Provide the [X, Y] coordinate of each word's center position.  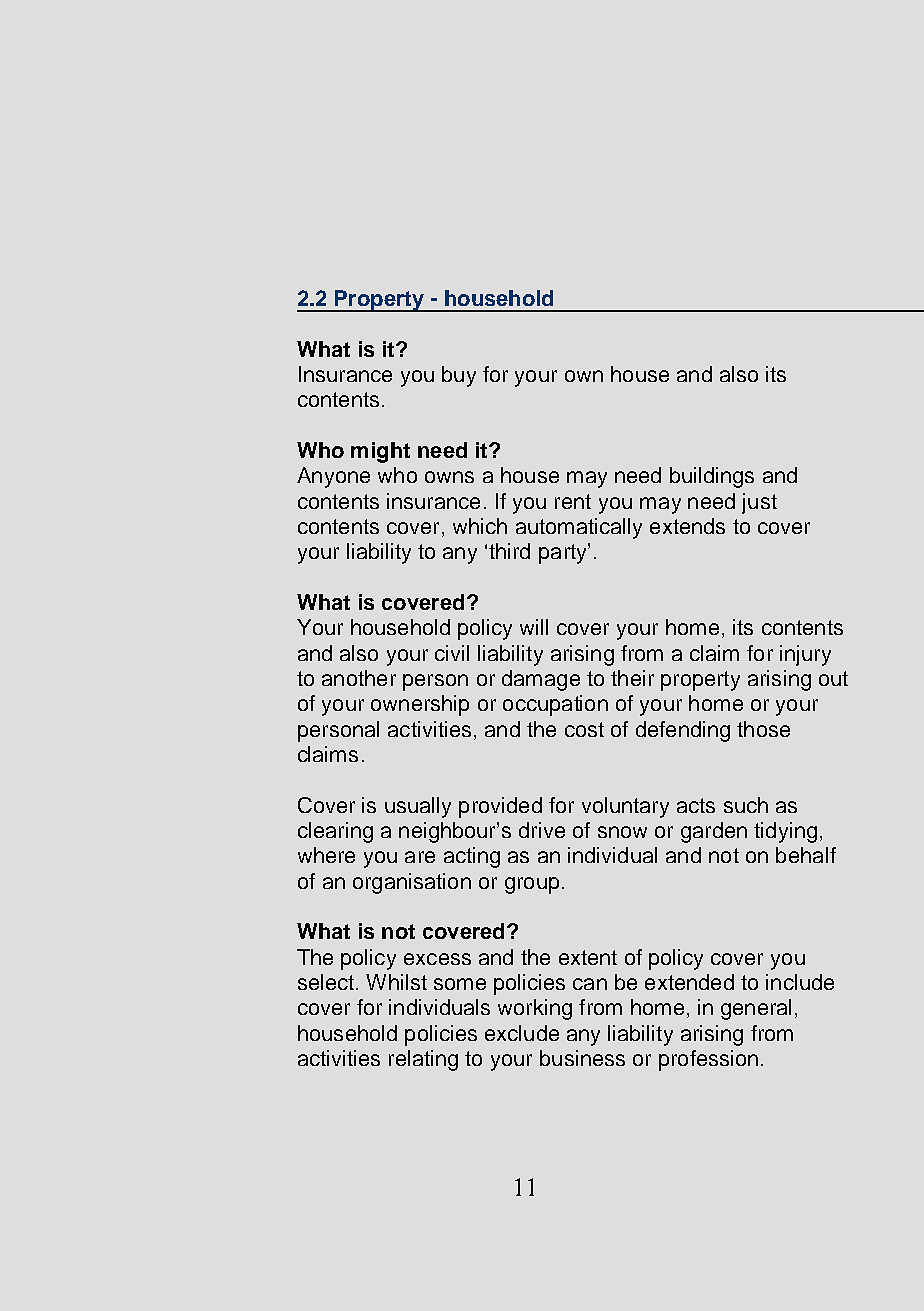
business [582, 1058]
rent [573, 501]
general [756, 1009]
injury [805, 655]
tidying [785, 832]
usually [418, 807]
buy [459, 376]
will [534, 627]
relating [423, 1060]
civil [452, 653]
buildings [712, 477]
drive [542, 830]
